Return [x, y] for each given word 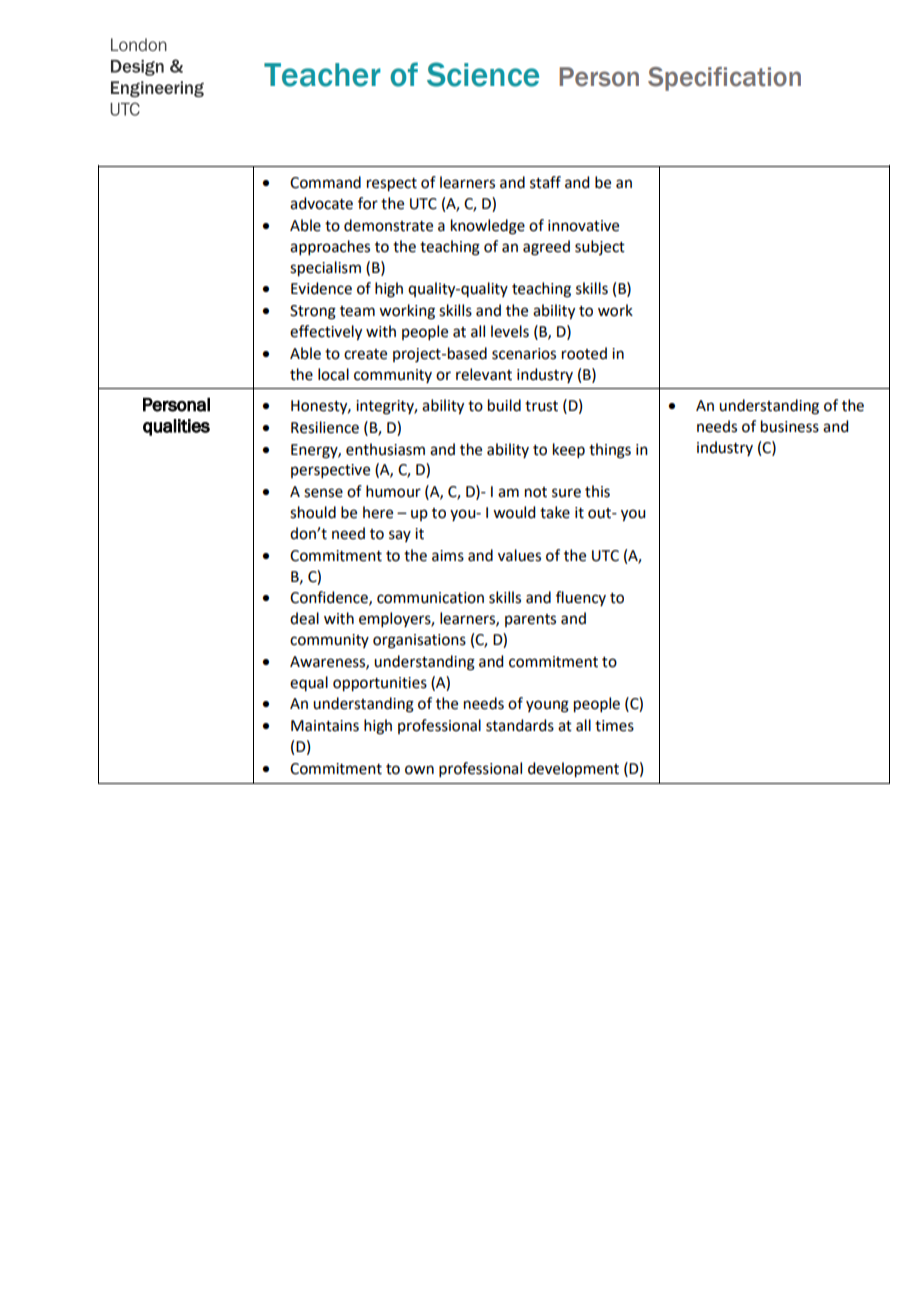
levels [510, 331]
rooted [584, 353]
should [313, 512]
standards [520, 725]
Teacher [322, 75]
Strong [313, 312]
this [597, 491]
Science [483, 74]
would [514, 512]
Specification [724, 79]
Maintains [325, 726]
